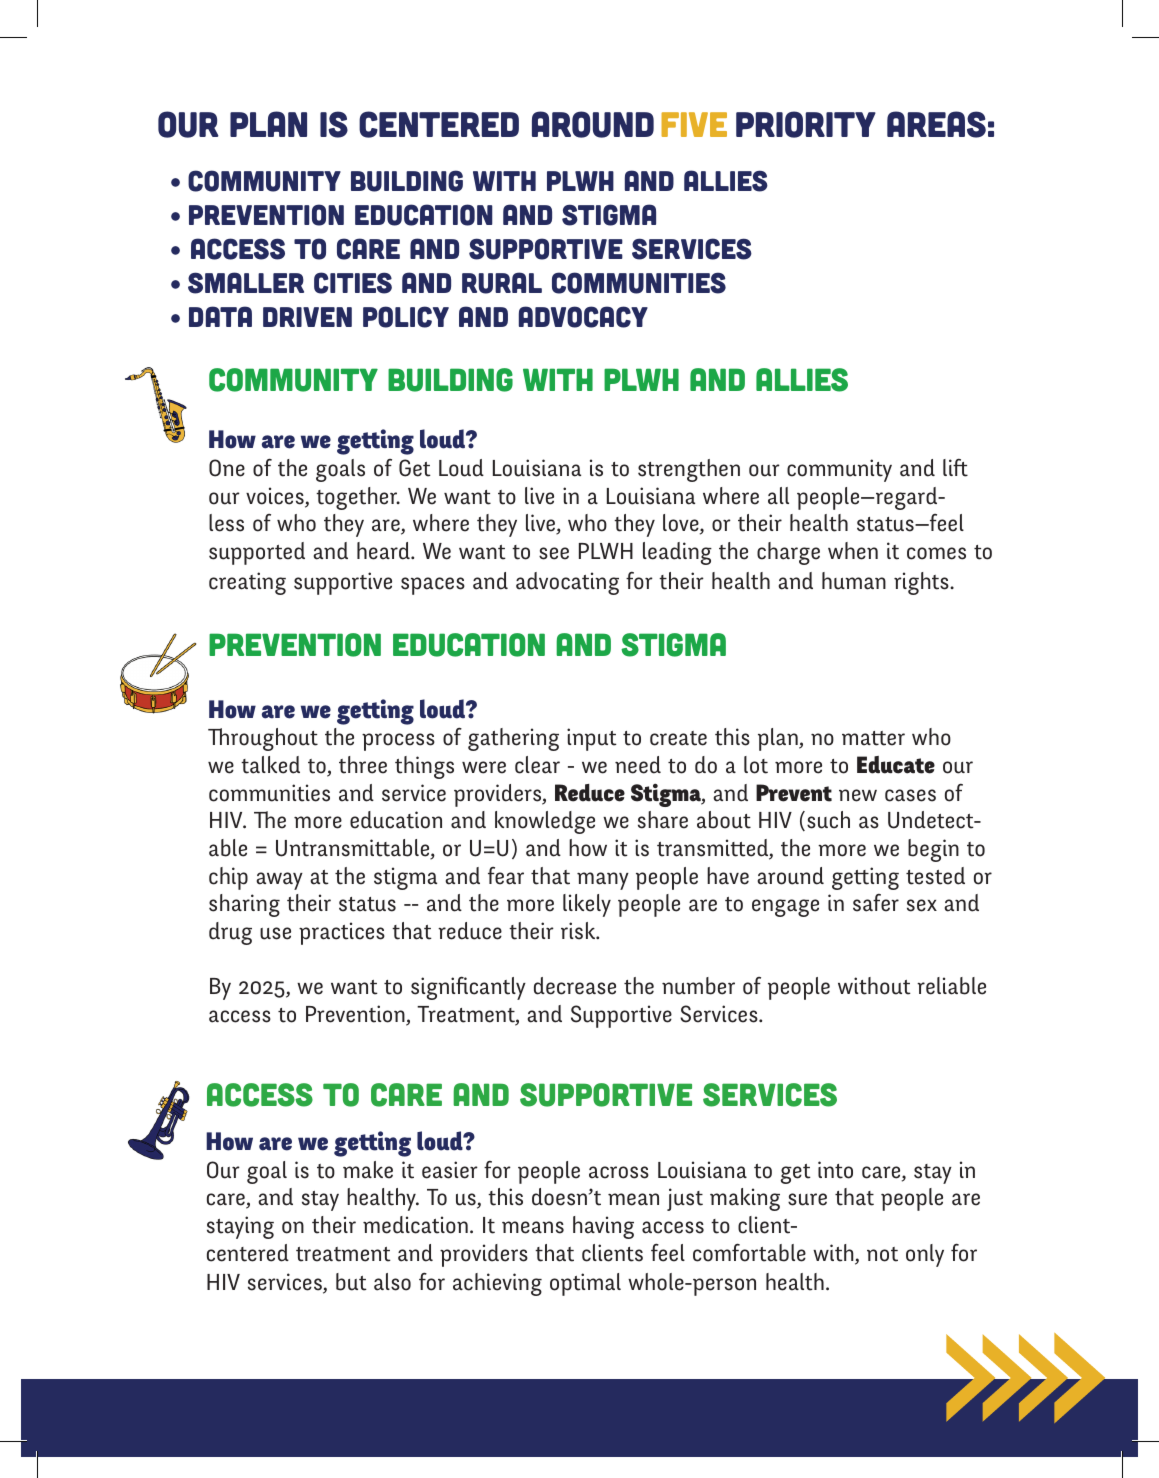  Describe the element at coordinates (353, 283) in the screenshot. I see `Cities` at that location.
